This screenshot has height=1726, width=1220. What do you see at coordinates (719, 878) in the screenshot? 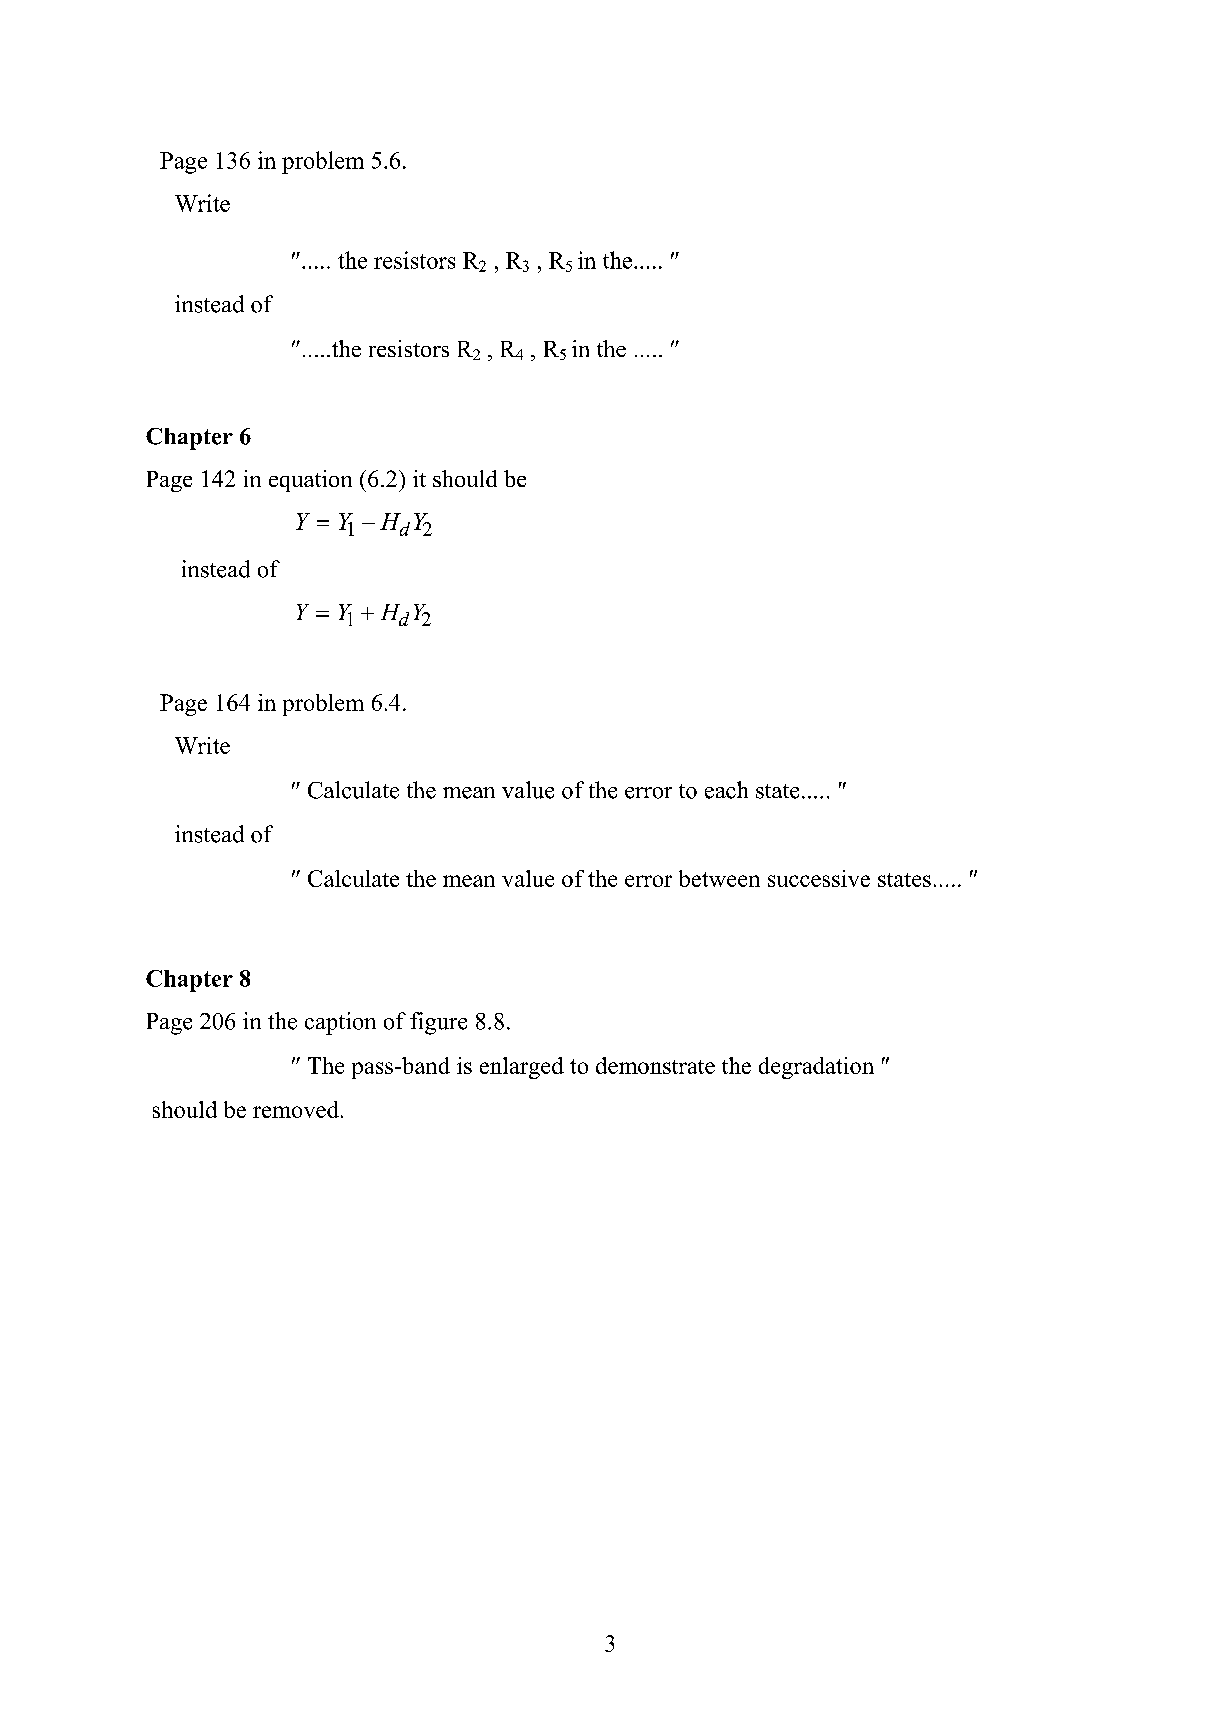
I see `between` at bounding box center [719, 878].
